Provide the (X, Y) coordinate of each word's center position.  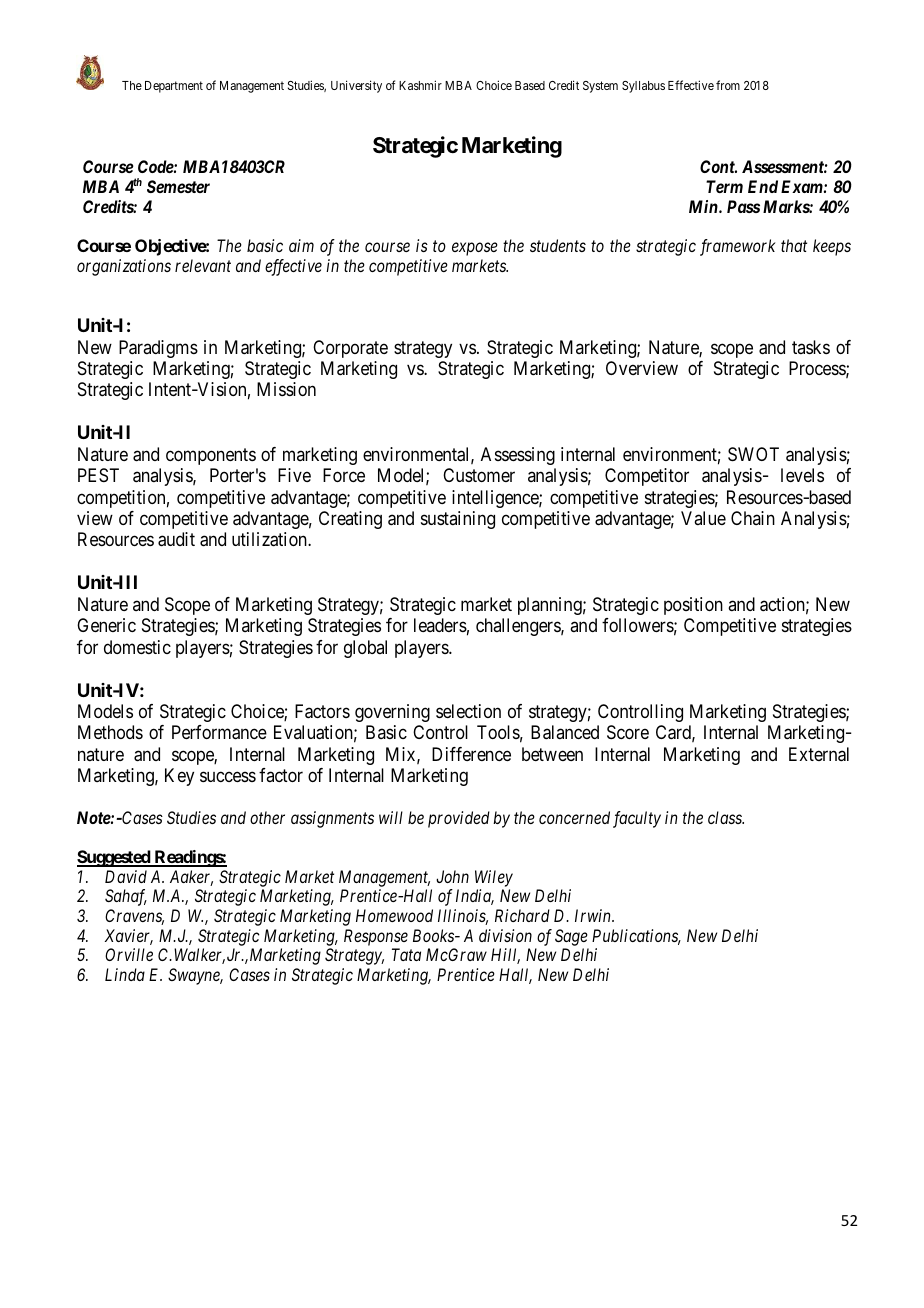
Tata (406, 954)
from (728, 85)
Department (174, 87)
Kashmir (420, 85)
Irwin (594, 915)
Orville (129, 954)
